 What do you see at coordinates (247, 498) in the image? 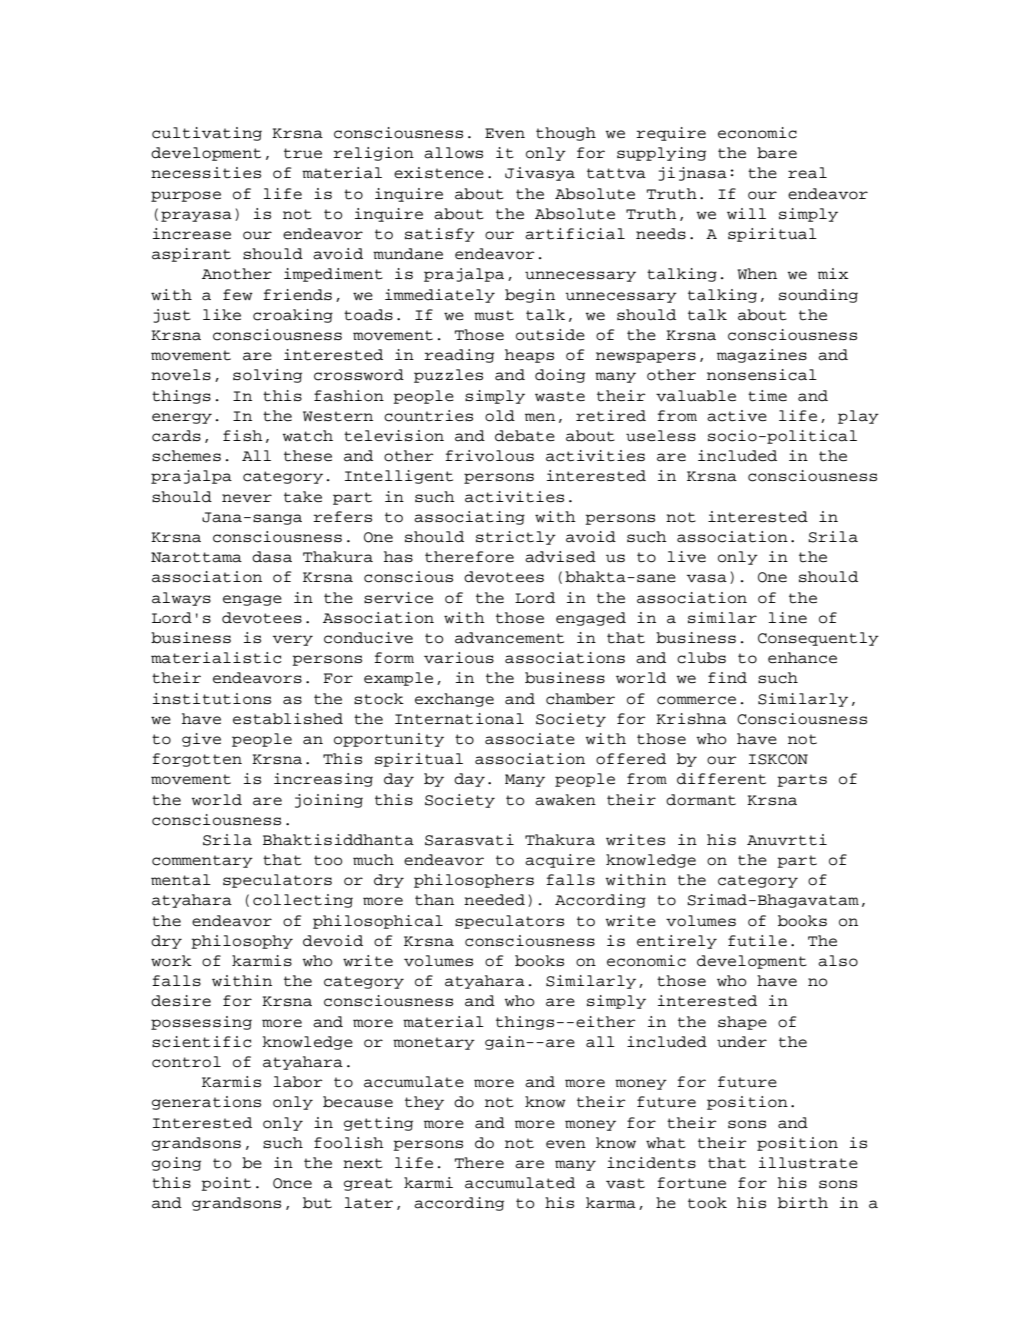
I see `never` at bounding box center [247, 498].
